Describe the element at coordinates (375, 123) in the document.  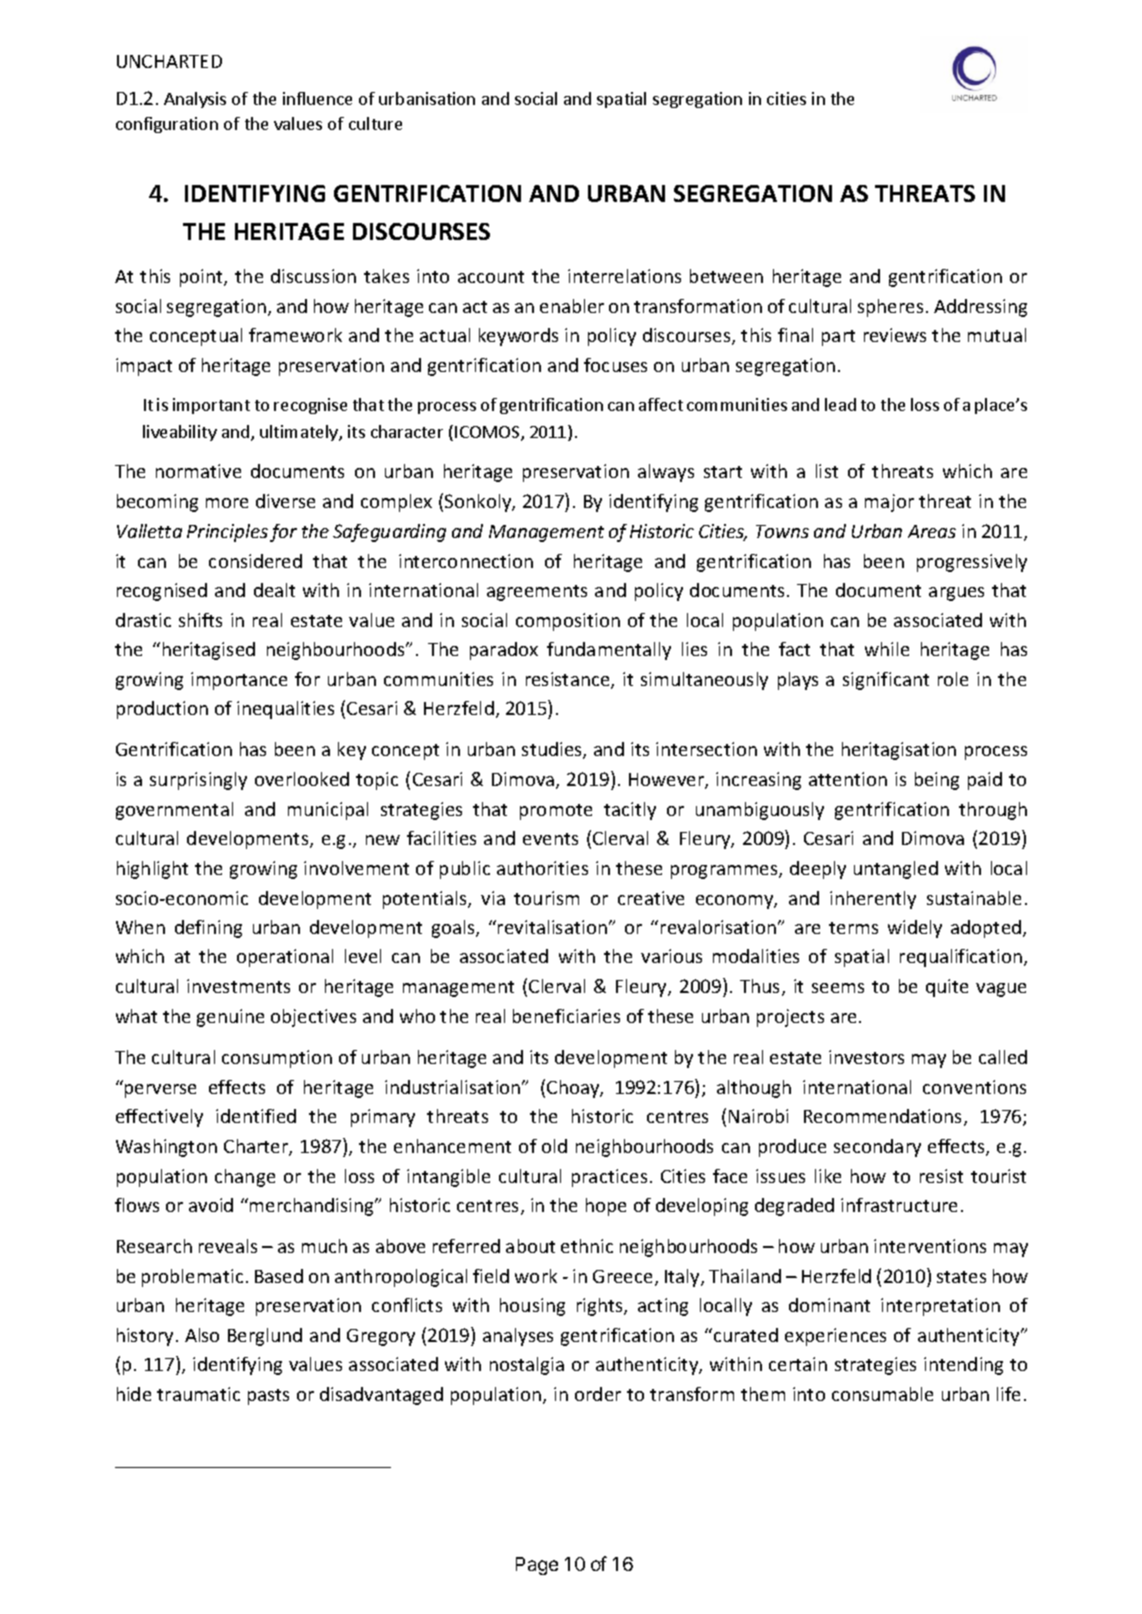
I see `culture` at that location.
